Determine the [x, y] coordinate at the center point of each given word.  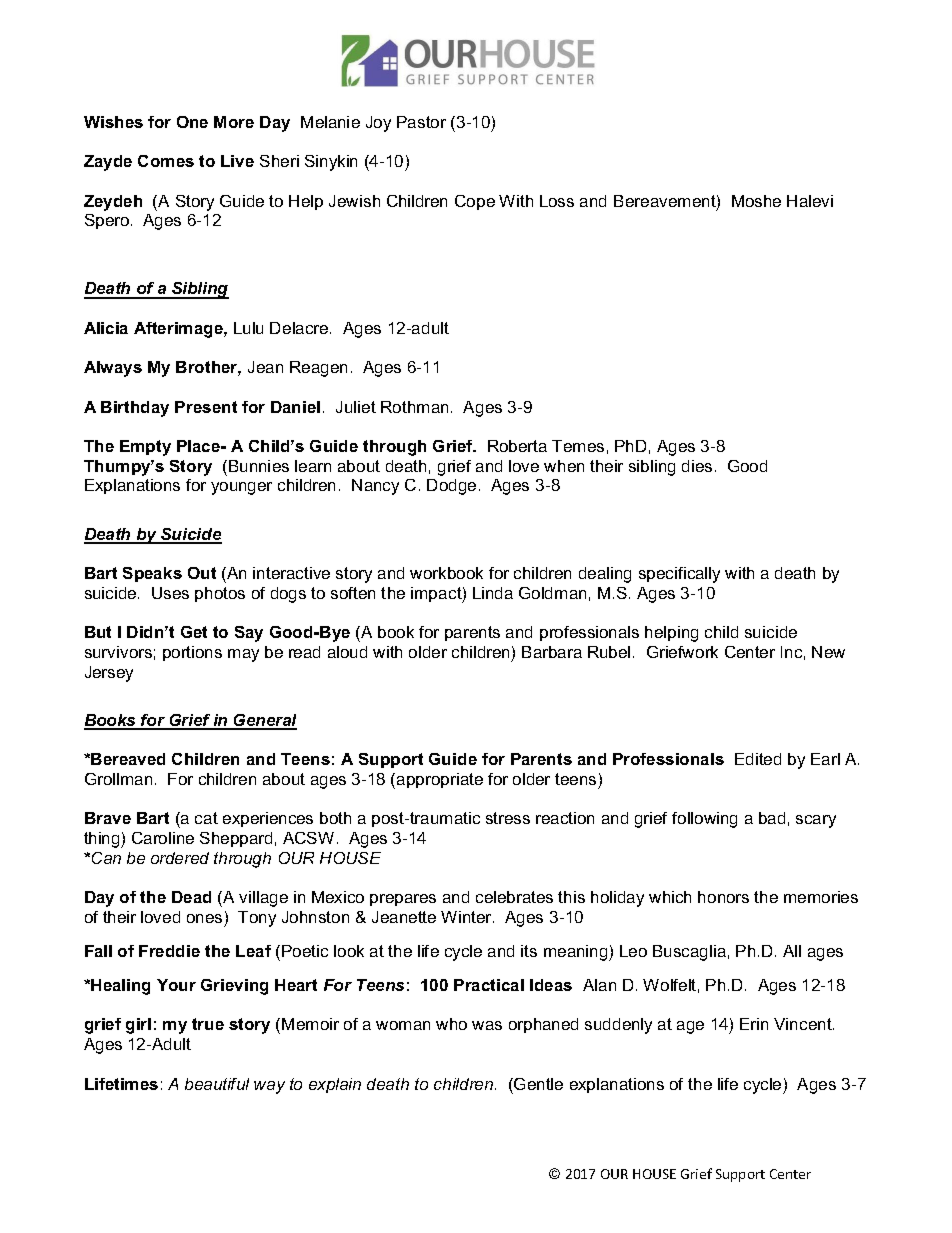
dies [697, 466]
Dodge [451, 487]
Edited [758, 759]
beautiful [217, 1084]
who [451, 1024]
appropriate [440, 780]
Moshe [756, 201]
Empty [145, 448]
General [264, 721]
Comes [166, 161]
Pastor [421, 122]
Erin [754, 1024]
